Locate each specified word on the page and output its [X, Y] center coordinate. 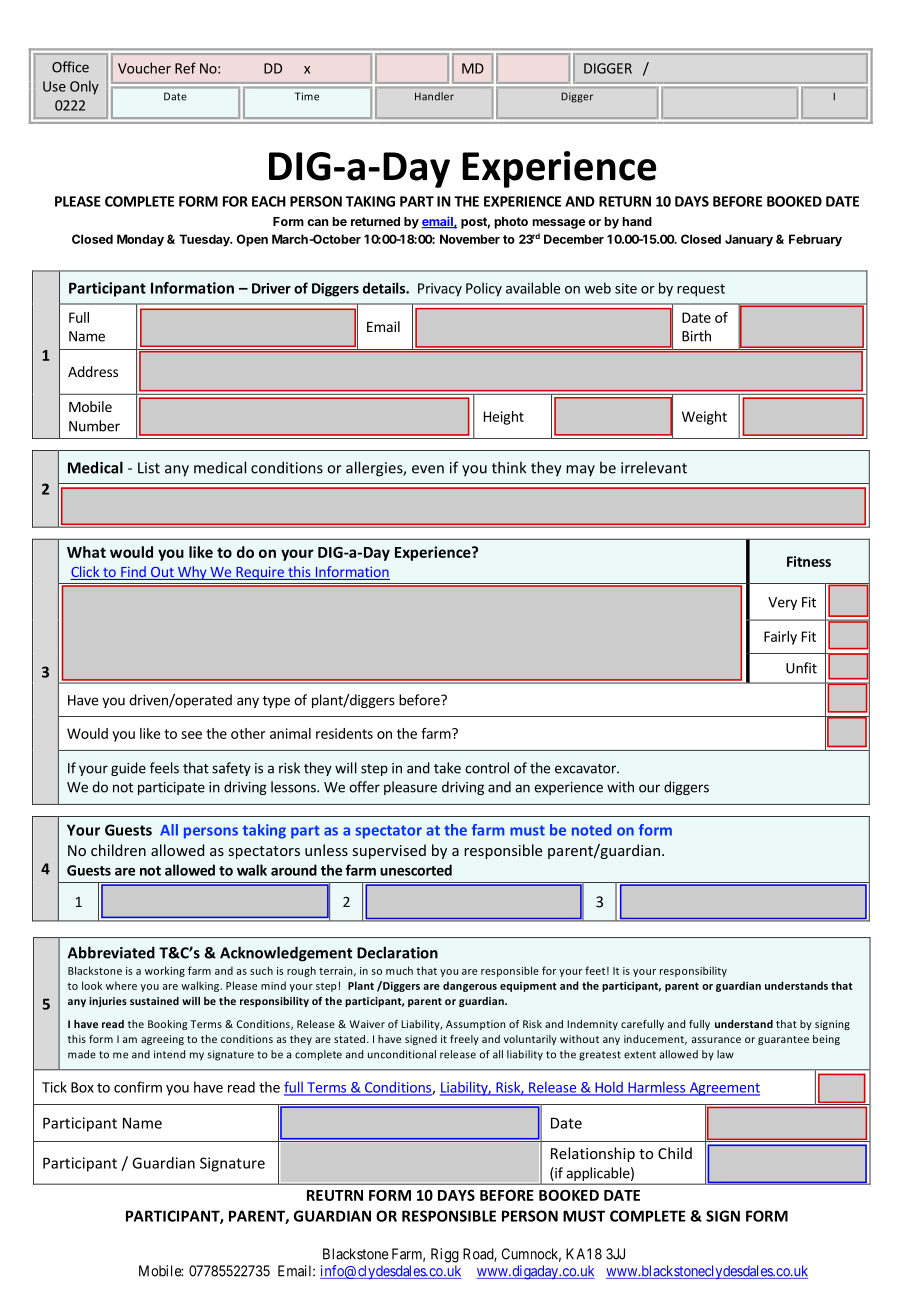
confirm [138, 1087]
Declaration [397, 952]
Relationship [593, 1154]
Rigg [445, 1255]
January [749, 240]
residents [344, 733]
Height [504, 418]
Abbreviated [111, 952]
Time [307, 96]
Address [93, 371]
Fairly [780, 638]
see [191, 735]
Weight [704, 418]
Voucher [144, 68]
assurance [716, 1040]
